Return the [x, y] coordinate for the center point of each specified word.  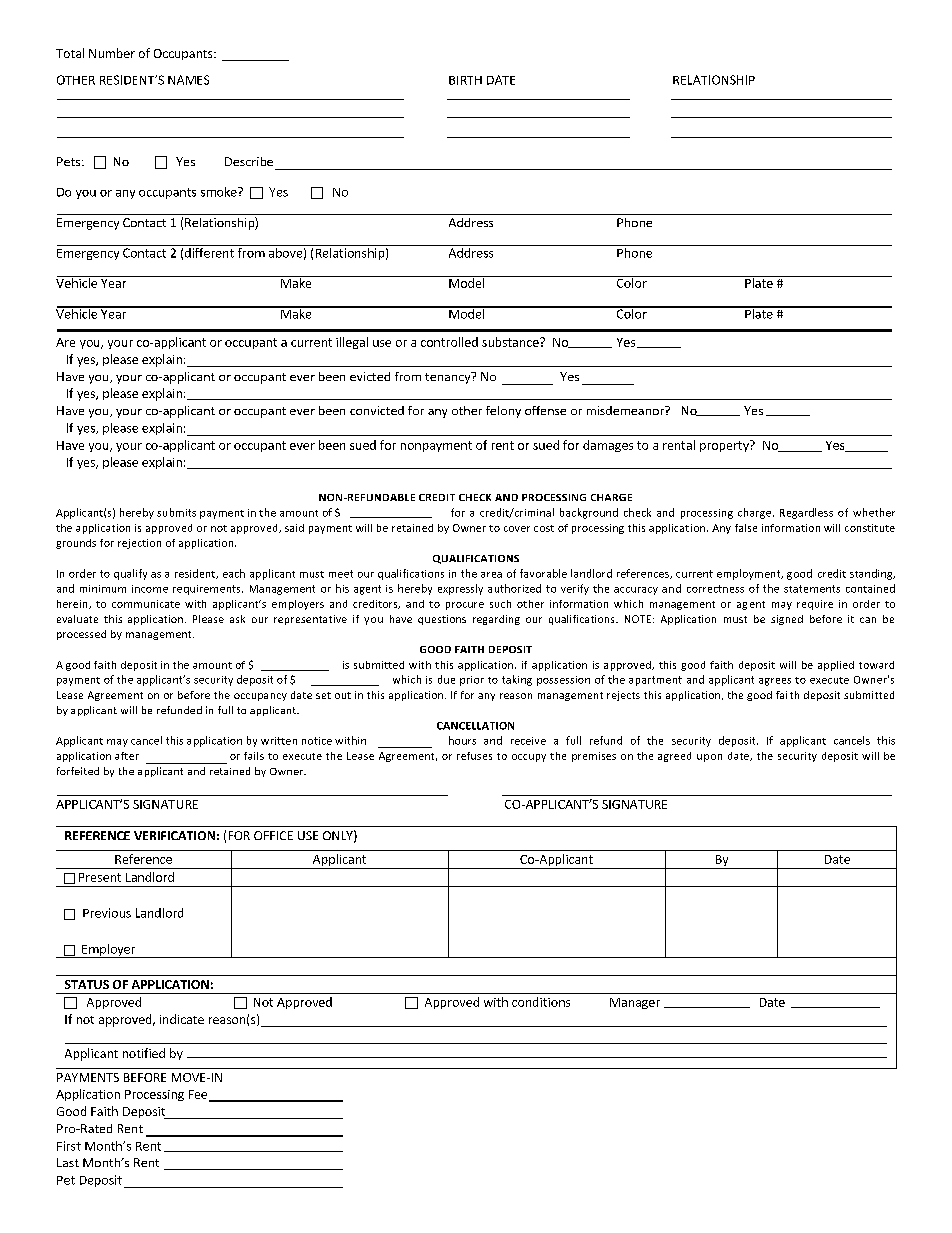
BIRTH [465, 80]
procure [465, 606]
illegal [352, 343]
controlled [449, 342]
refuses [474, 756]
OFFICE [273, 835]
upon [709, 758]
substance [511, 342]
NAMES [188, 80]
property [725, 446]
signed [787, 620]
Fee [199, 1095]
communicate [146, 604]
